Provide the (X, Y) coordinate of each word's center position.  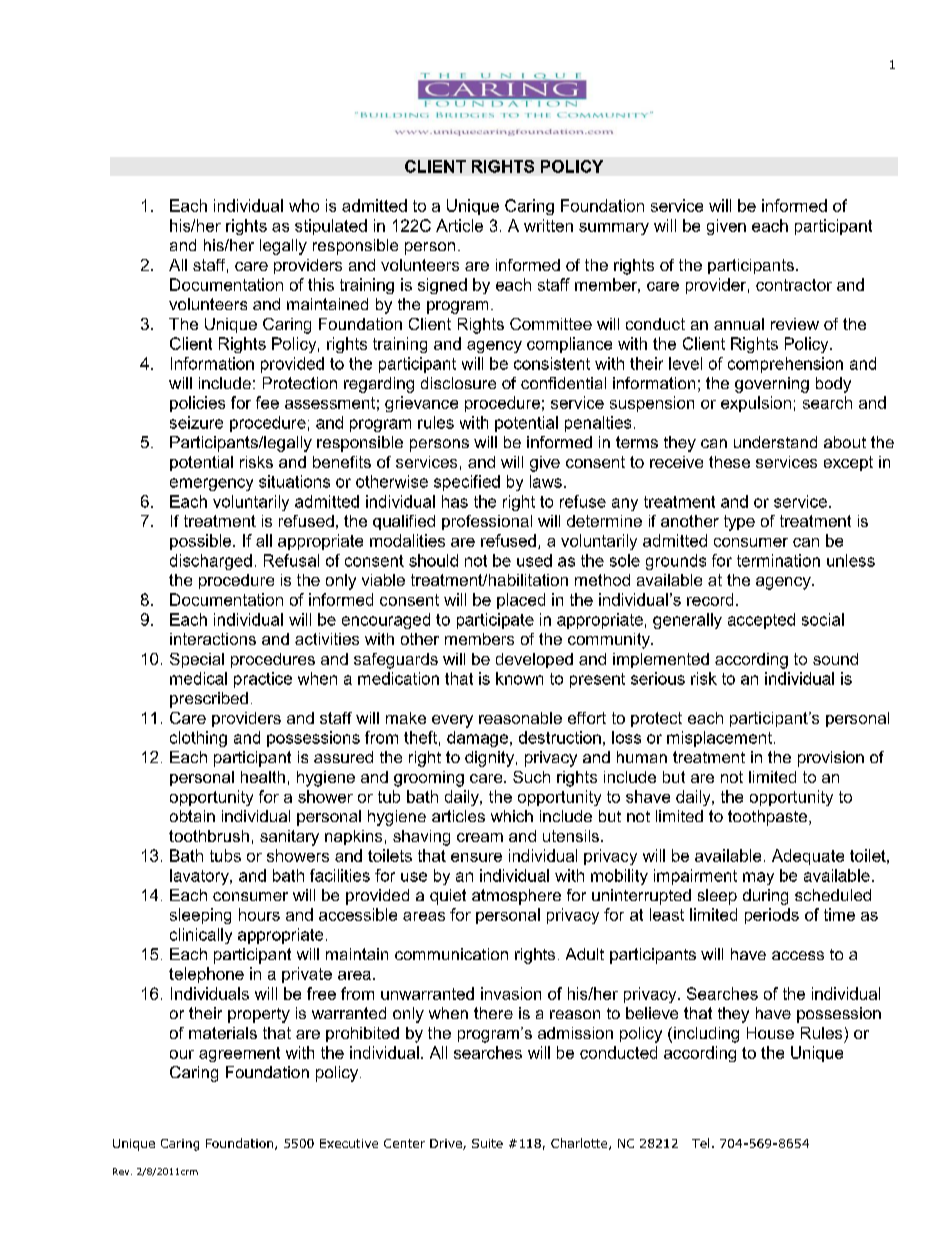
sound (835, 659)
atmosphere (516, 897)
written (548, 225)
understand (775, 442)
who (304, 205)
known (519, 678)
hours (259, 914)
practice (263, 680)
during (765, 897)
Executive (349, 1143)
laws (546, 481)
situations (294, 481)
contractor (794, 285)
